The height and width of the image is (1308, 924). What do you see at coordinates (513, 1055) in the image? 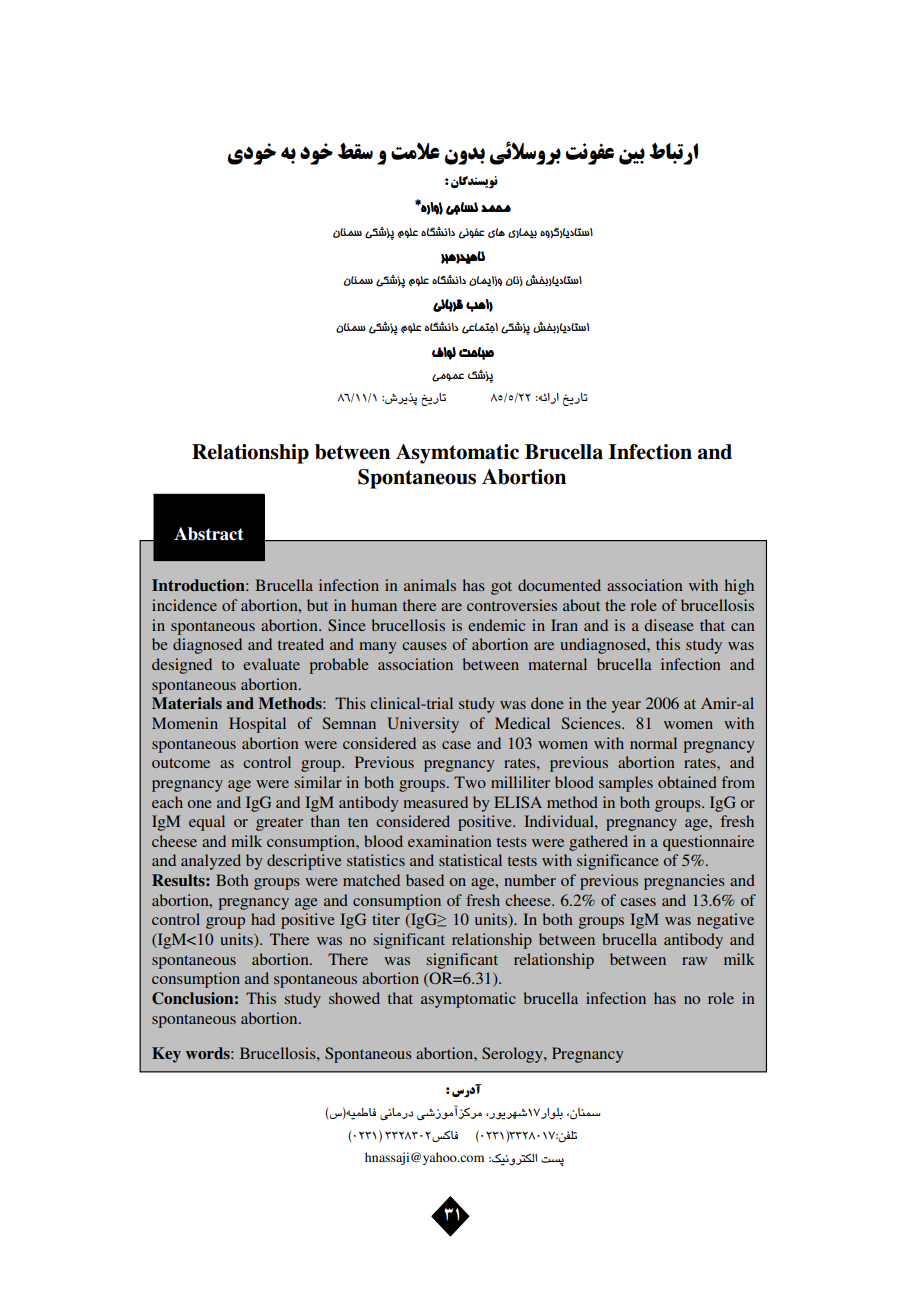
I see `Serology` at bounding box center [513, 1055].
